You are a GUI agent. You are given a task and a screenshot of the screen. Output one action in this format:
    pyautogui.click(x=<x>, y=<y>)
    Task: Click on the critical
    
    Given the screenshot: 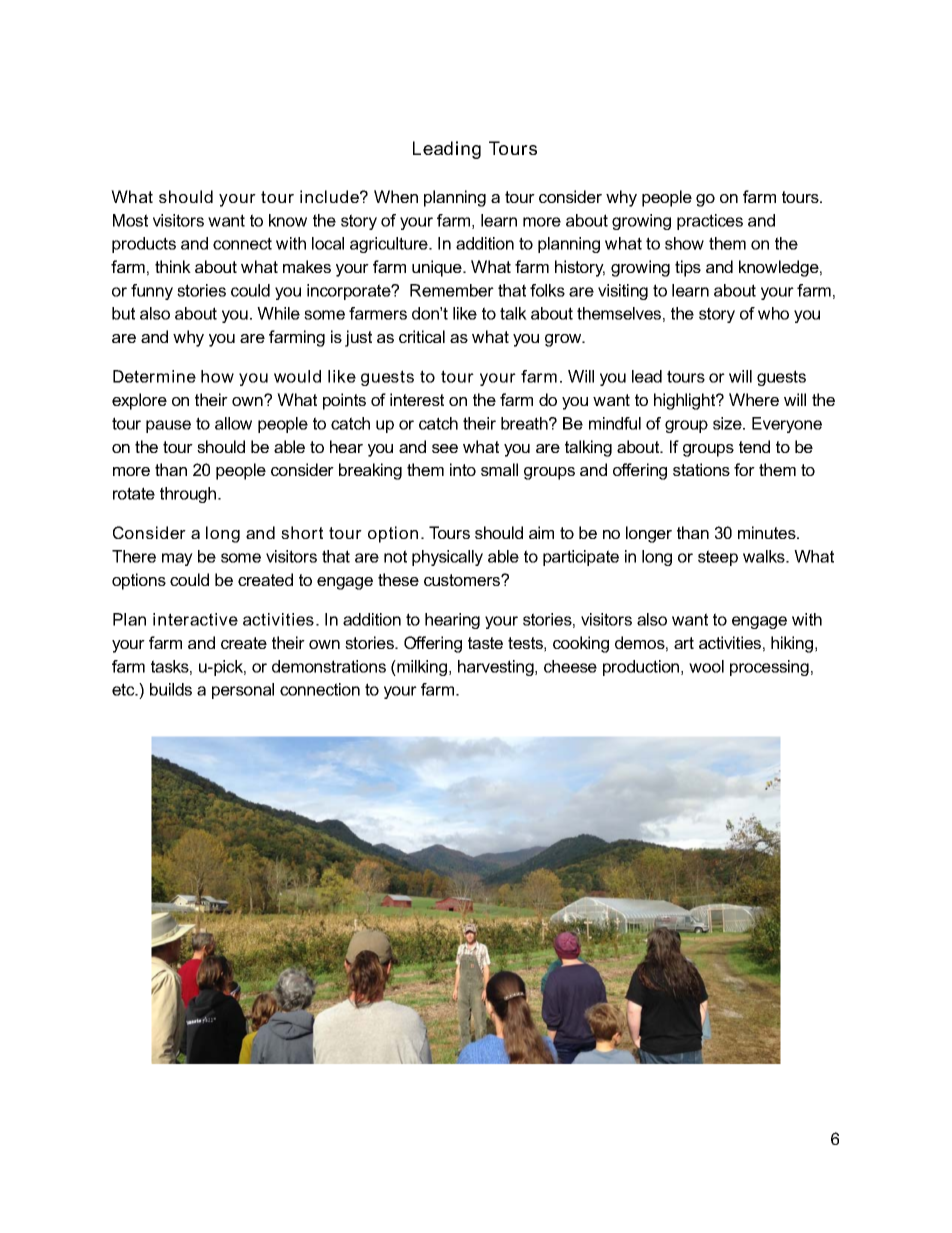 What is the action you would take?
    pyautogui.click(x=422, y=336)
